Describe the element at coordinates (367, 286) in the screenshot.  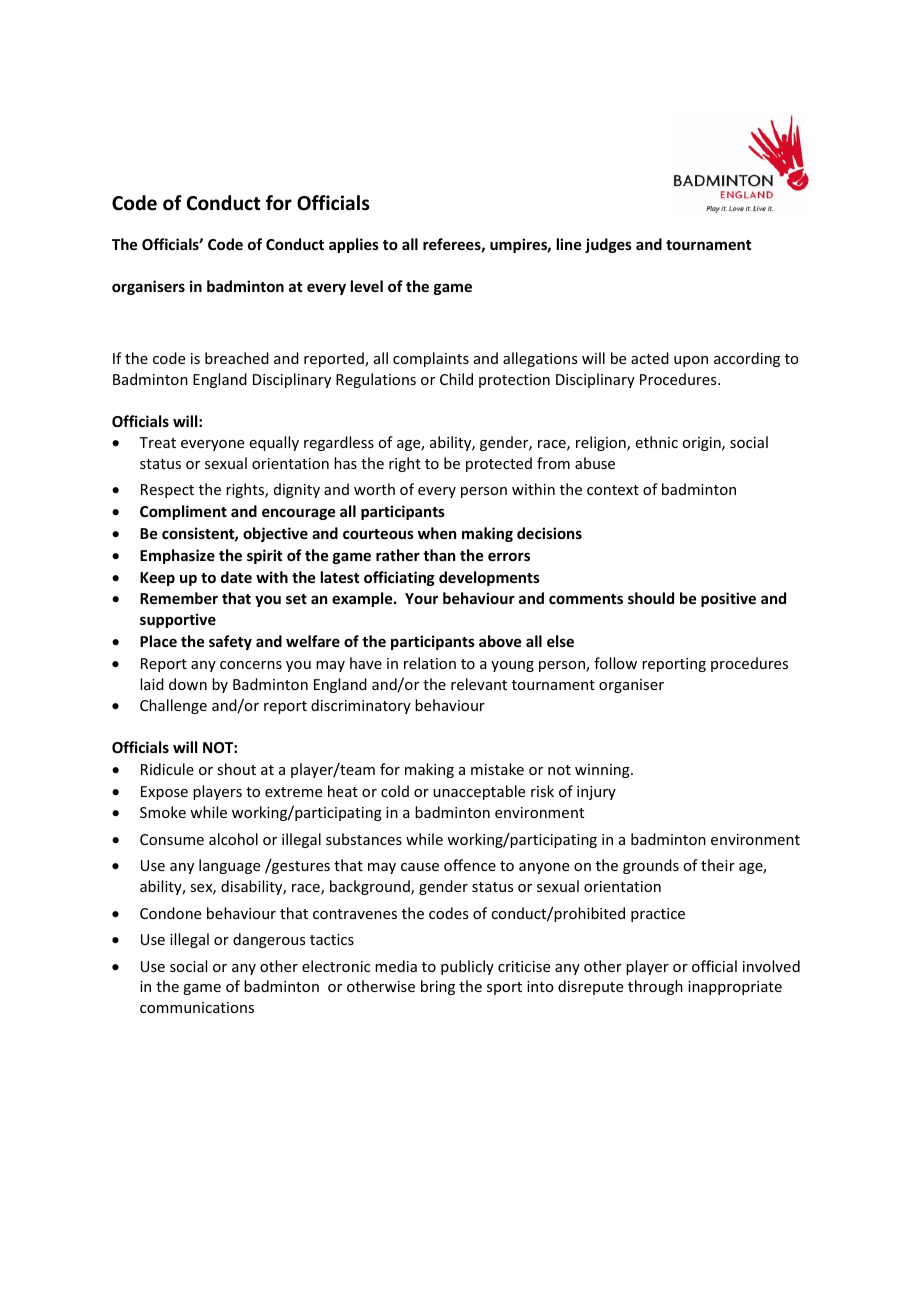
I see `level` at that location.
